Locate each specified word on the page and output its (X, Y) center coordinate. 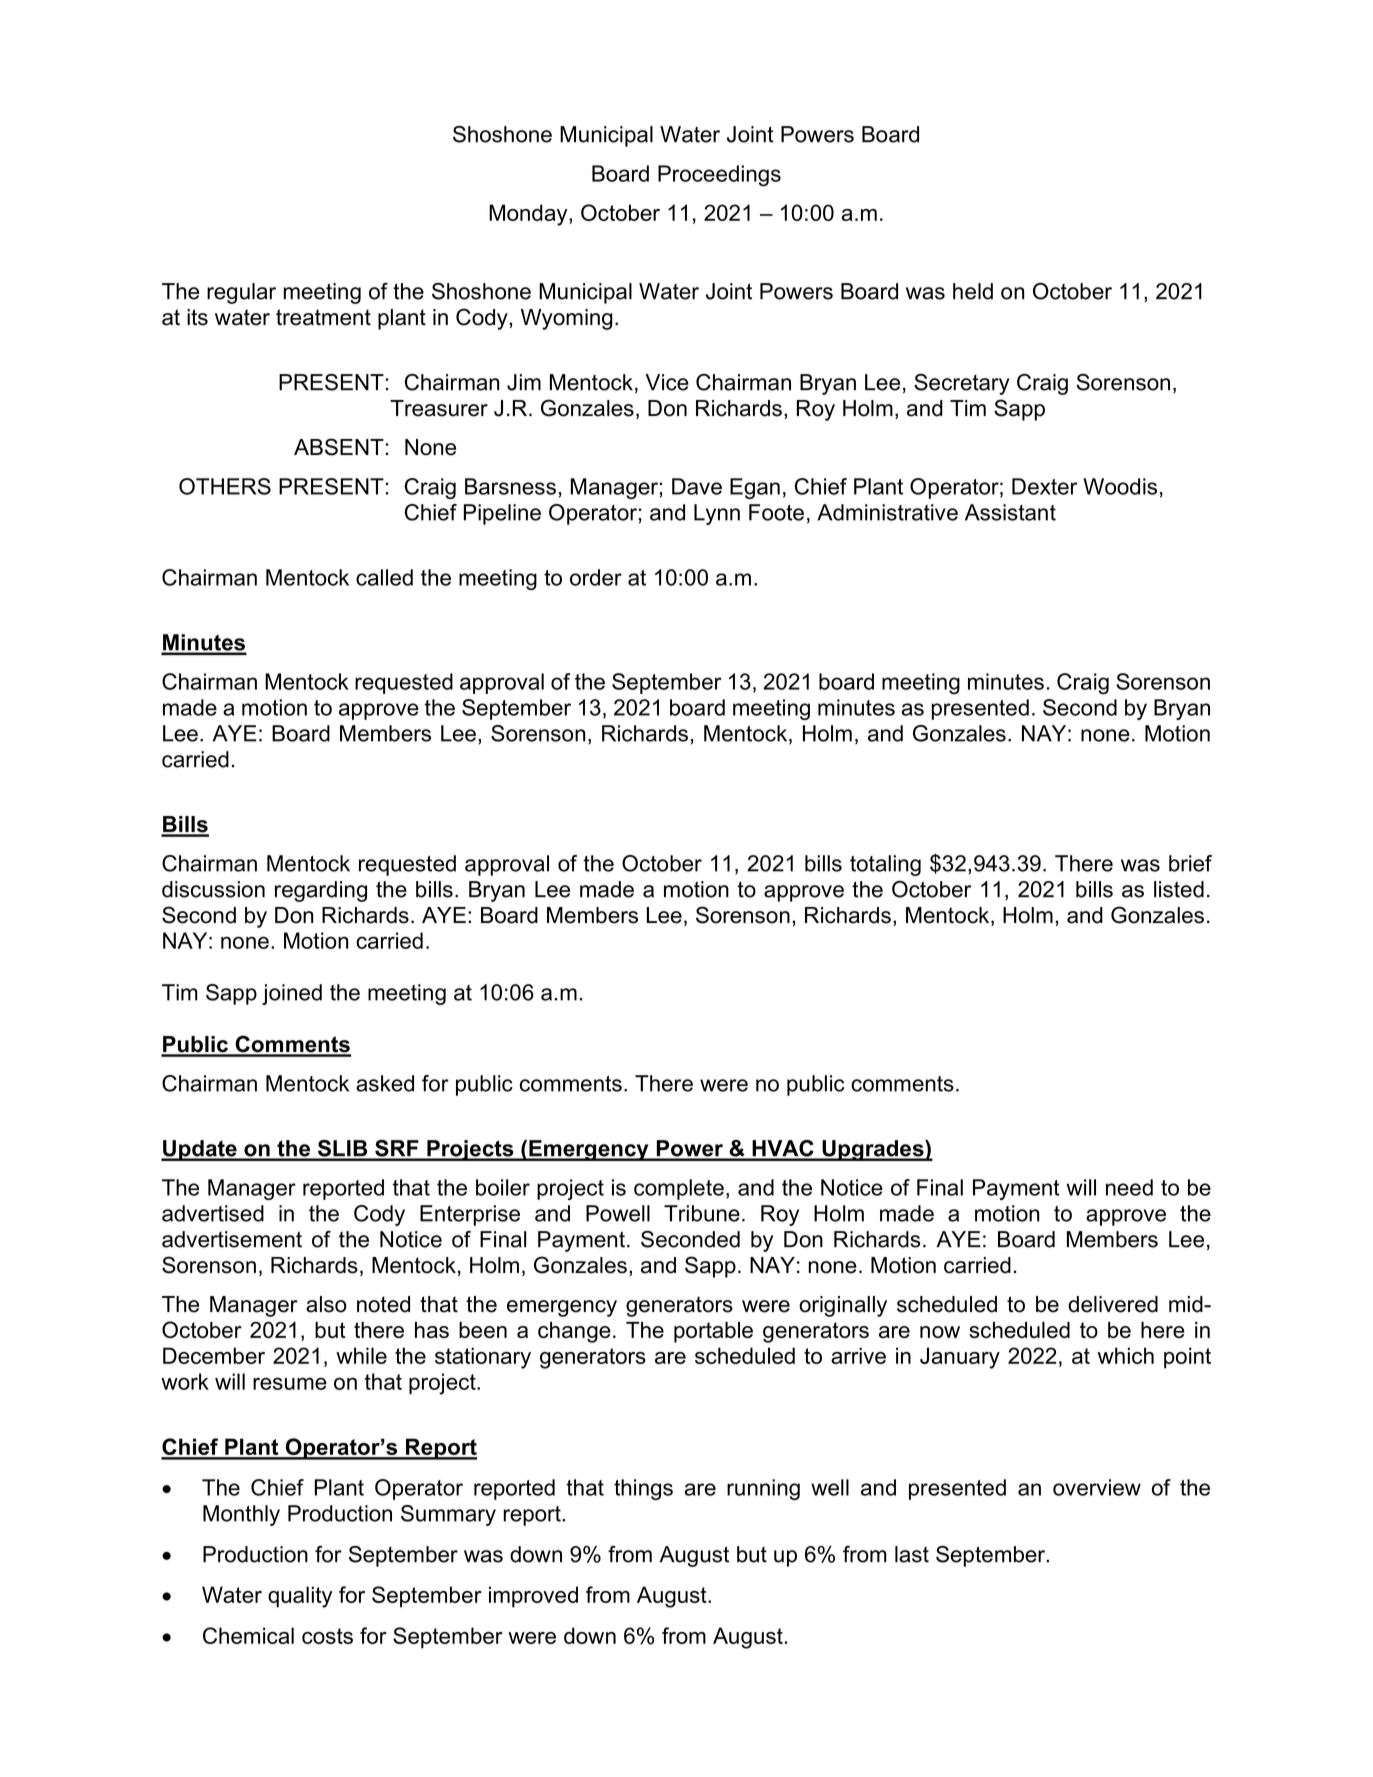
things (643, 1489)
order (596, 577)
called (384, 577)
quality (300, 1597)
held (973, 291)
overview (1097, 1487)
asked (385, 1083)
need (1129, 1187)
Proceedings (719, 176)
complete (679, 1189)
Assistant (1010, 512)
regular (241, 293)
